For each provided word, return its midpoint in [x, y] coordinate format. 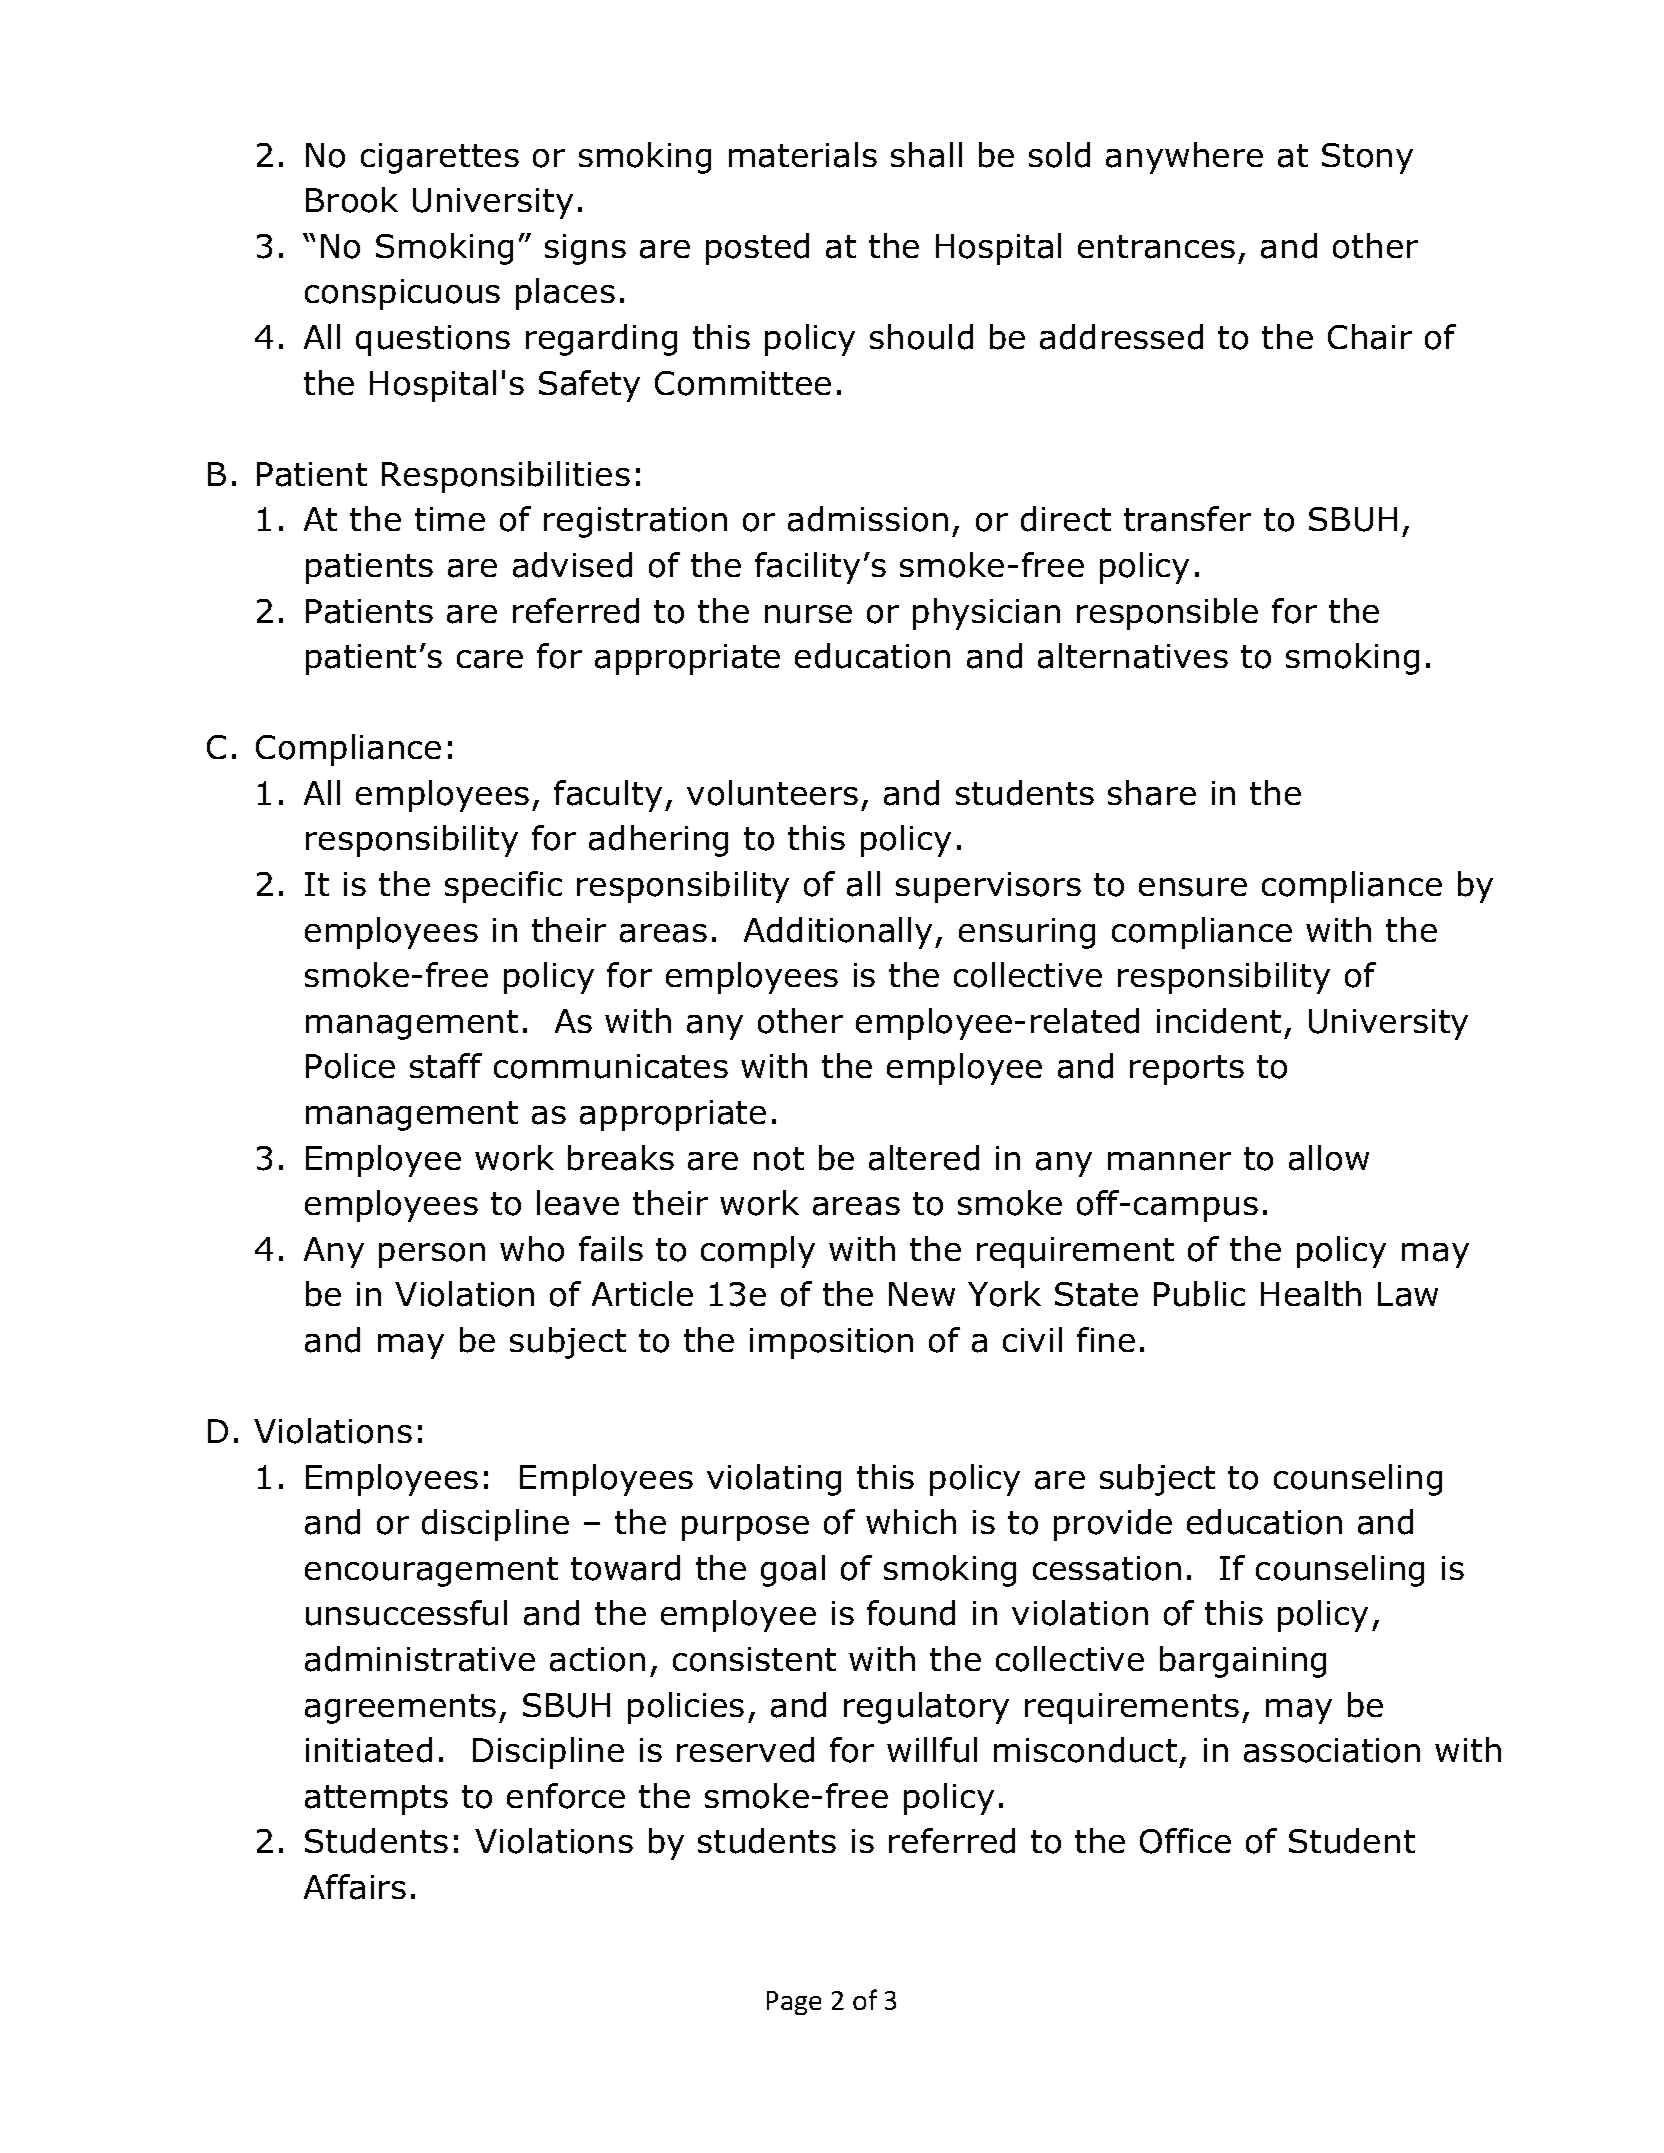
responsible [1167, 614]
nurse [808, 614]
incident [1219, 1021]
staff [446, 1066]
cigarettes [440, 158]
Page [794, 2003]
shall [926, 155]
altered [924, 1158]
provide [1113, 1525]
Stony [1367, 158]
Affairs [355, 1887]
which [911, 1521]
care [490, 659]
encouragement [431, 1572]
